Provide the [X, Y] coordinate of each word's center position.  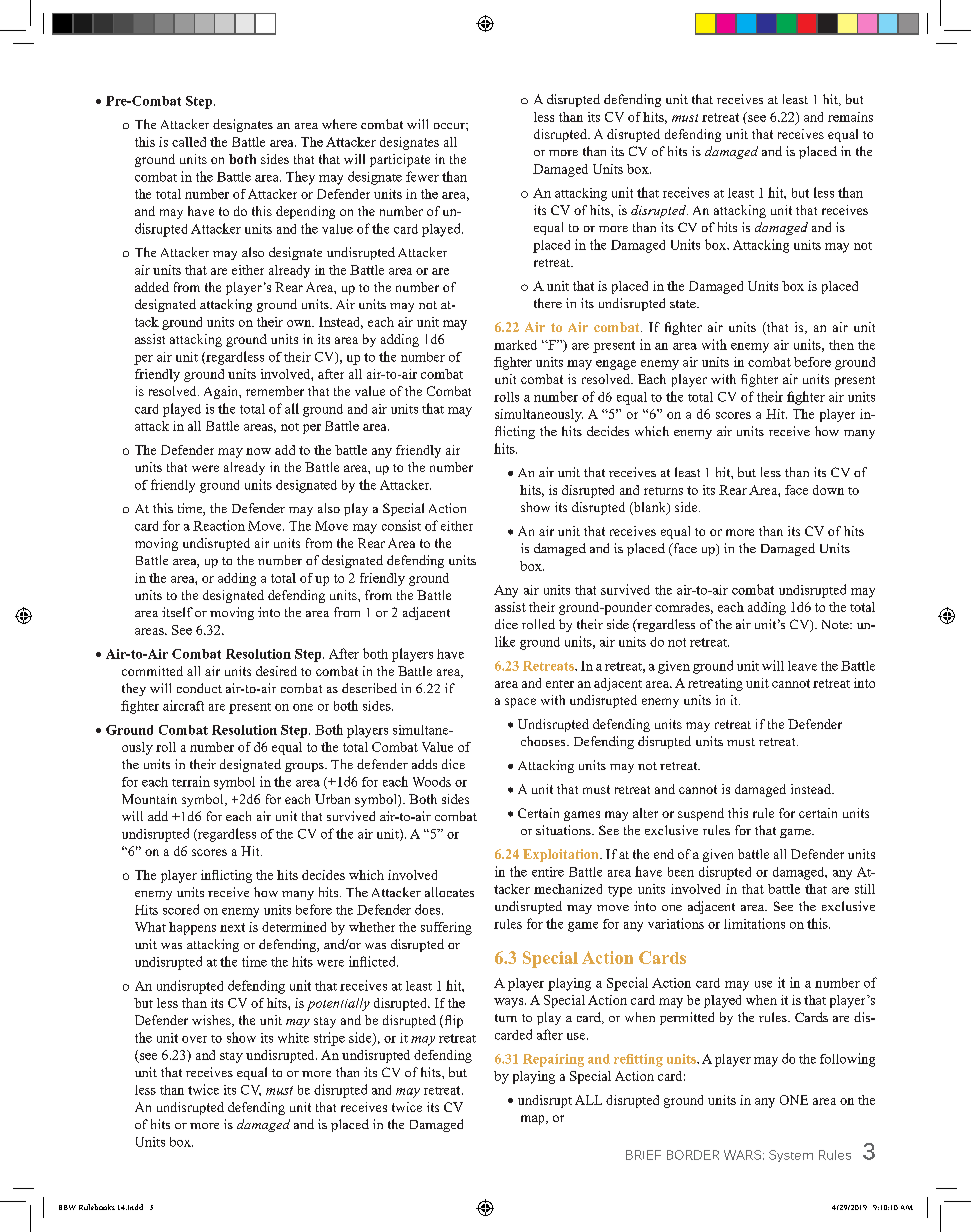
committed [152, 671]
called [189, 142]
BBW [67, 1207]
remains [850, 117]
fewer [422, 176]
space [520, 703]
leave [802, 666]
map [534, 1120]
